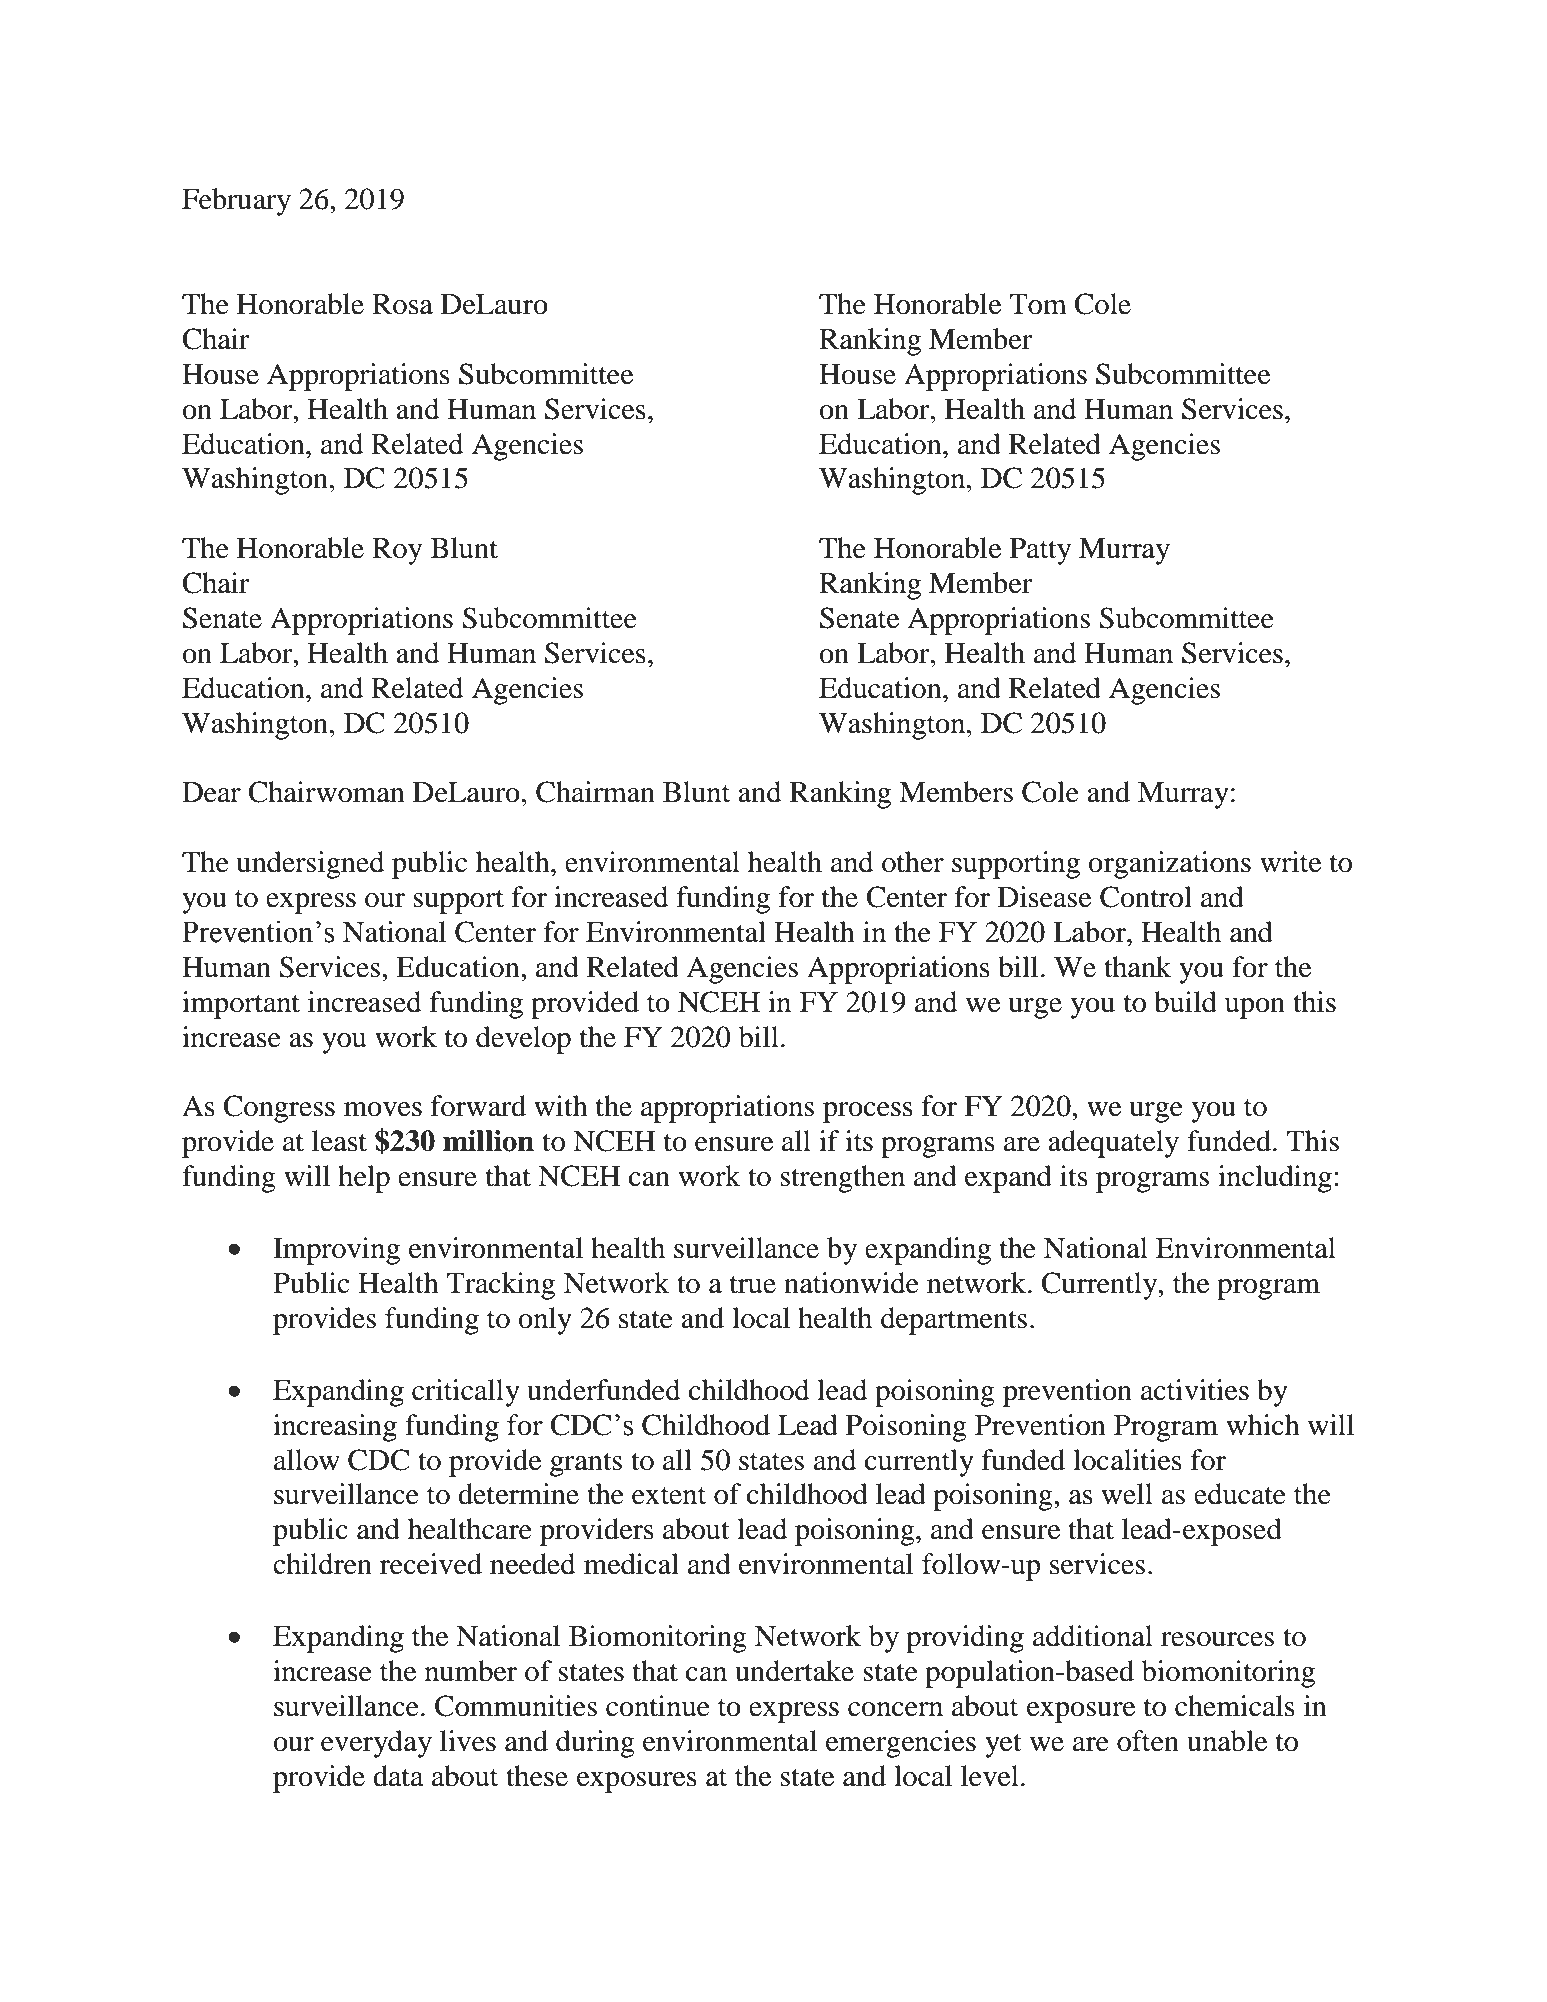 The image size is (1547, 2002). Describe the element at coordinates (794, 1671) in the image. I see `undertake` at that location.
